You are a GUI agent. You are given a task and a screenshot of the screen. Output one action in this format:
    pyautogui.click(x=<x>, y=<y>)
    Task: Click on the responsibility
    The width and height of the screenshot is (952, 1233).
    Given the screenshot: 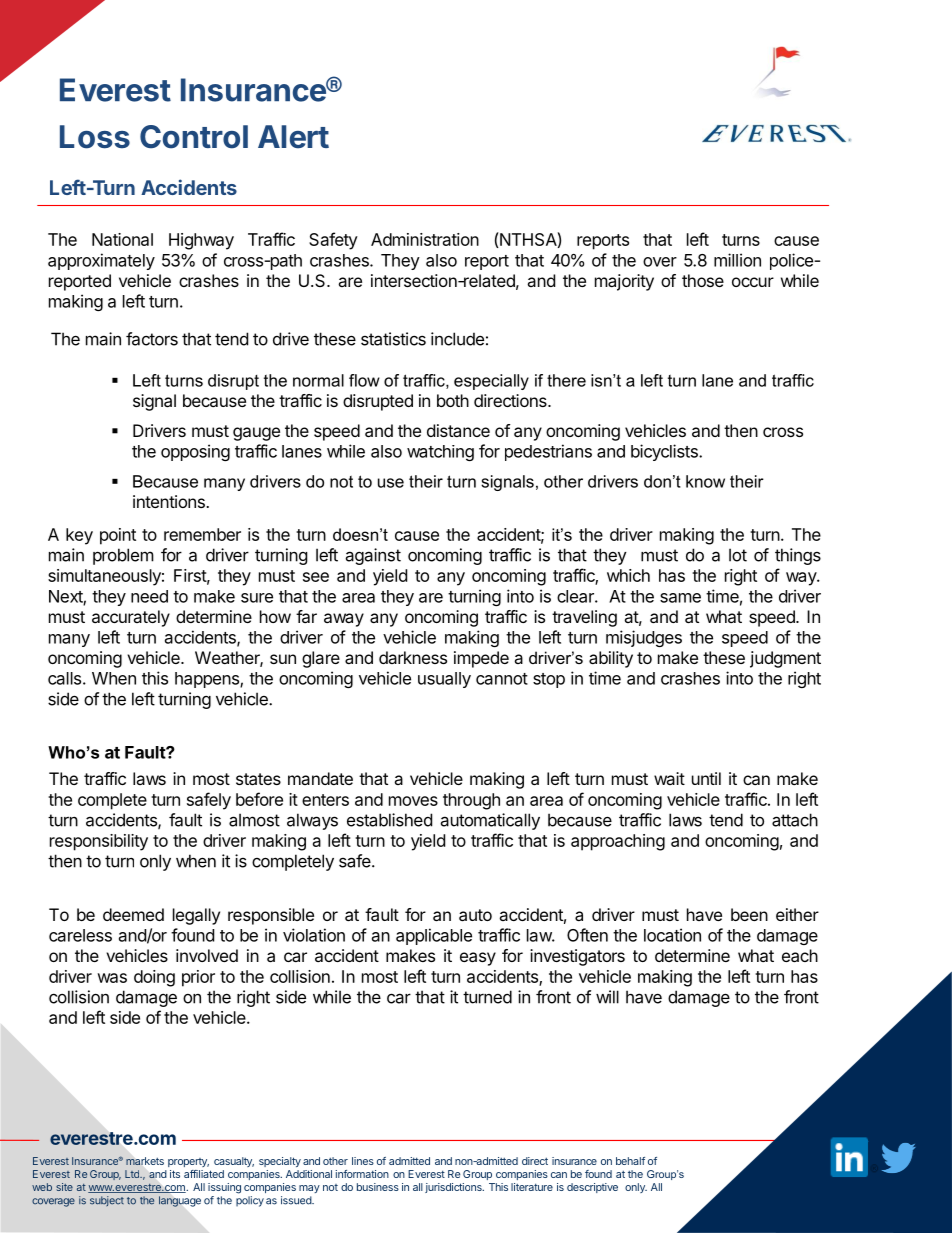 What is the action you would take?
    pyautogui.click(x=99, y=842)
